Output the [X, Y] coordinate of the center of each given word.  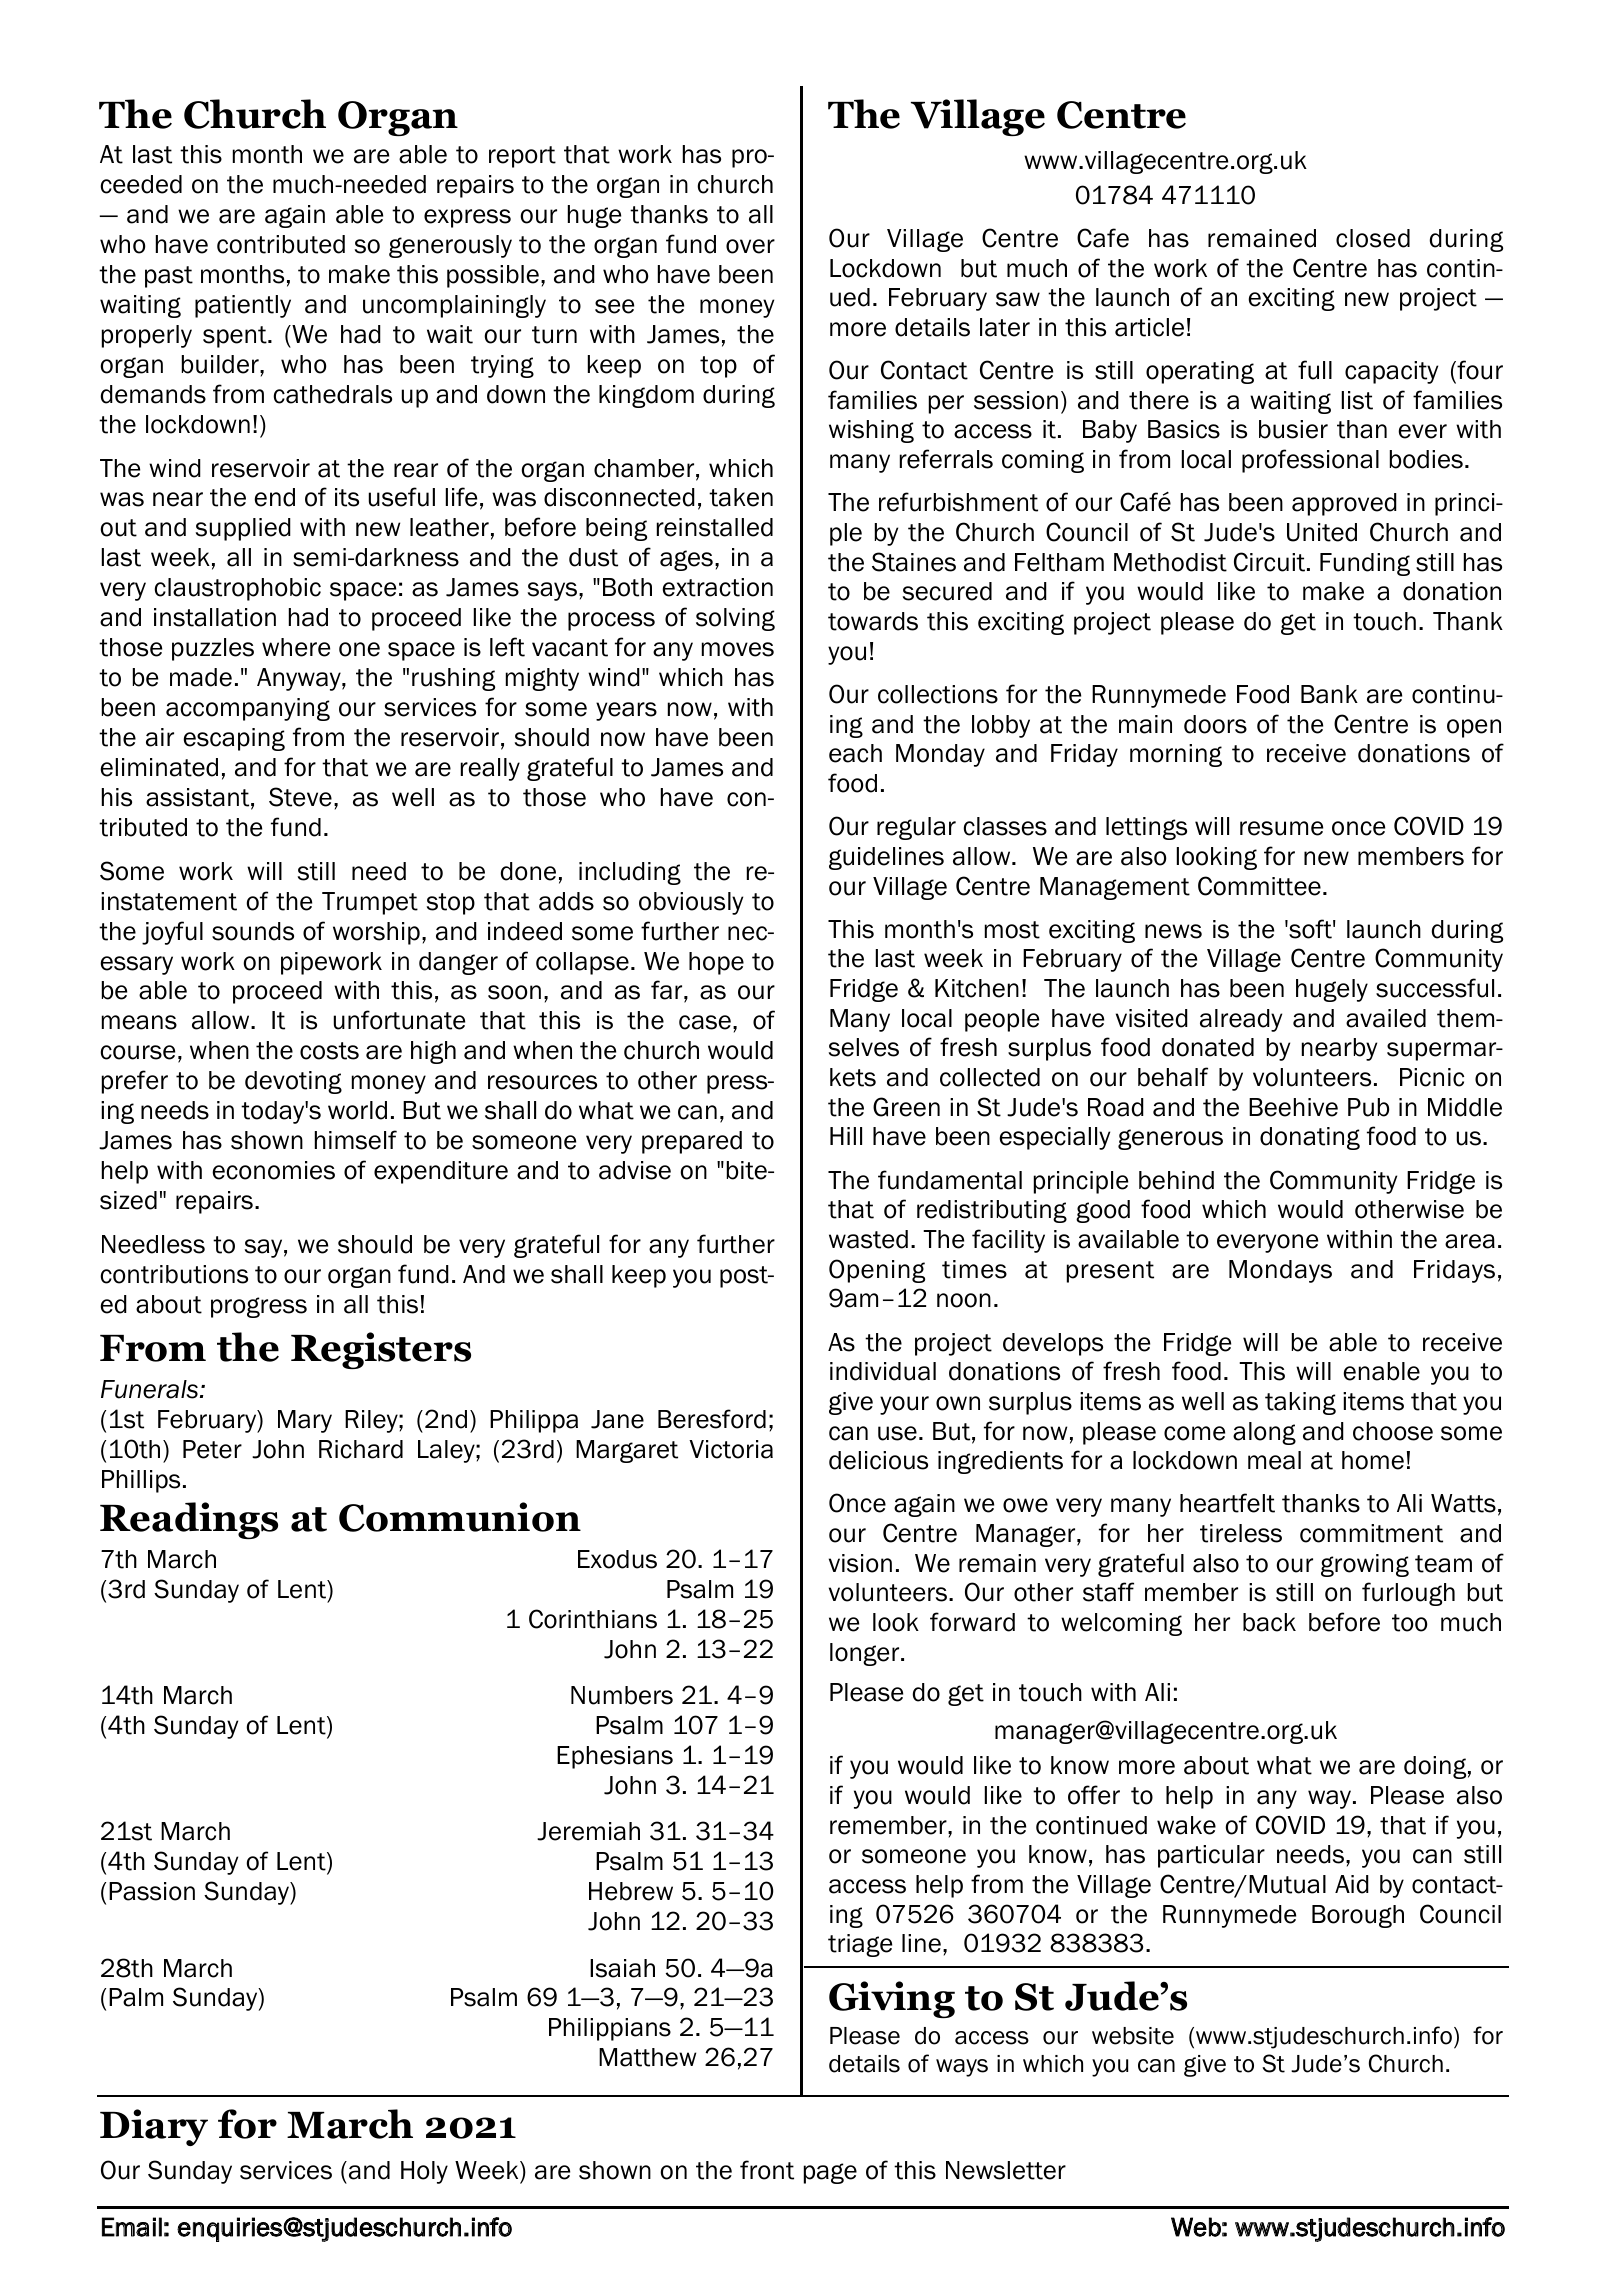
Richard [361, 1449]
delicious [878, 1460]
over [750, 246]
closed [1373, 238]
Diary [154, 2127]
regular [916, 828]
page [830, 2173]
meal [1274, 1460]
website [1133, 2036]
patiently [243, 306]
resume [1281, 828]
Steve [300, 797]
